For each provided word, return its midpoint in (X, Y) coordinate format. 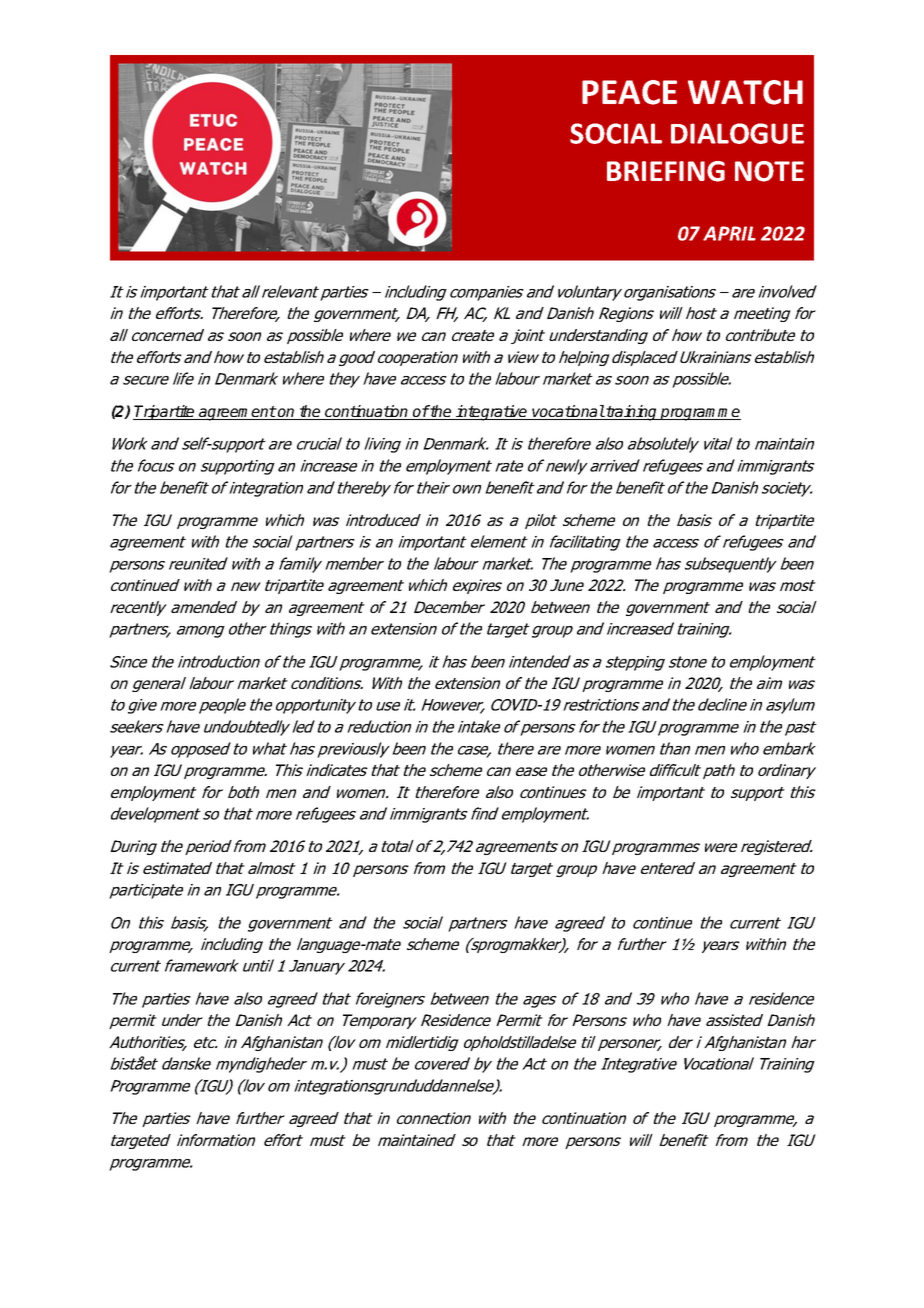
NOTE (769, 171)
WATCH (745, 92)
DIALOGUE (737, 133)
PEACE (629, 92)
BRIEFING (666, 171)
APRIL (729, 233)
